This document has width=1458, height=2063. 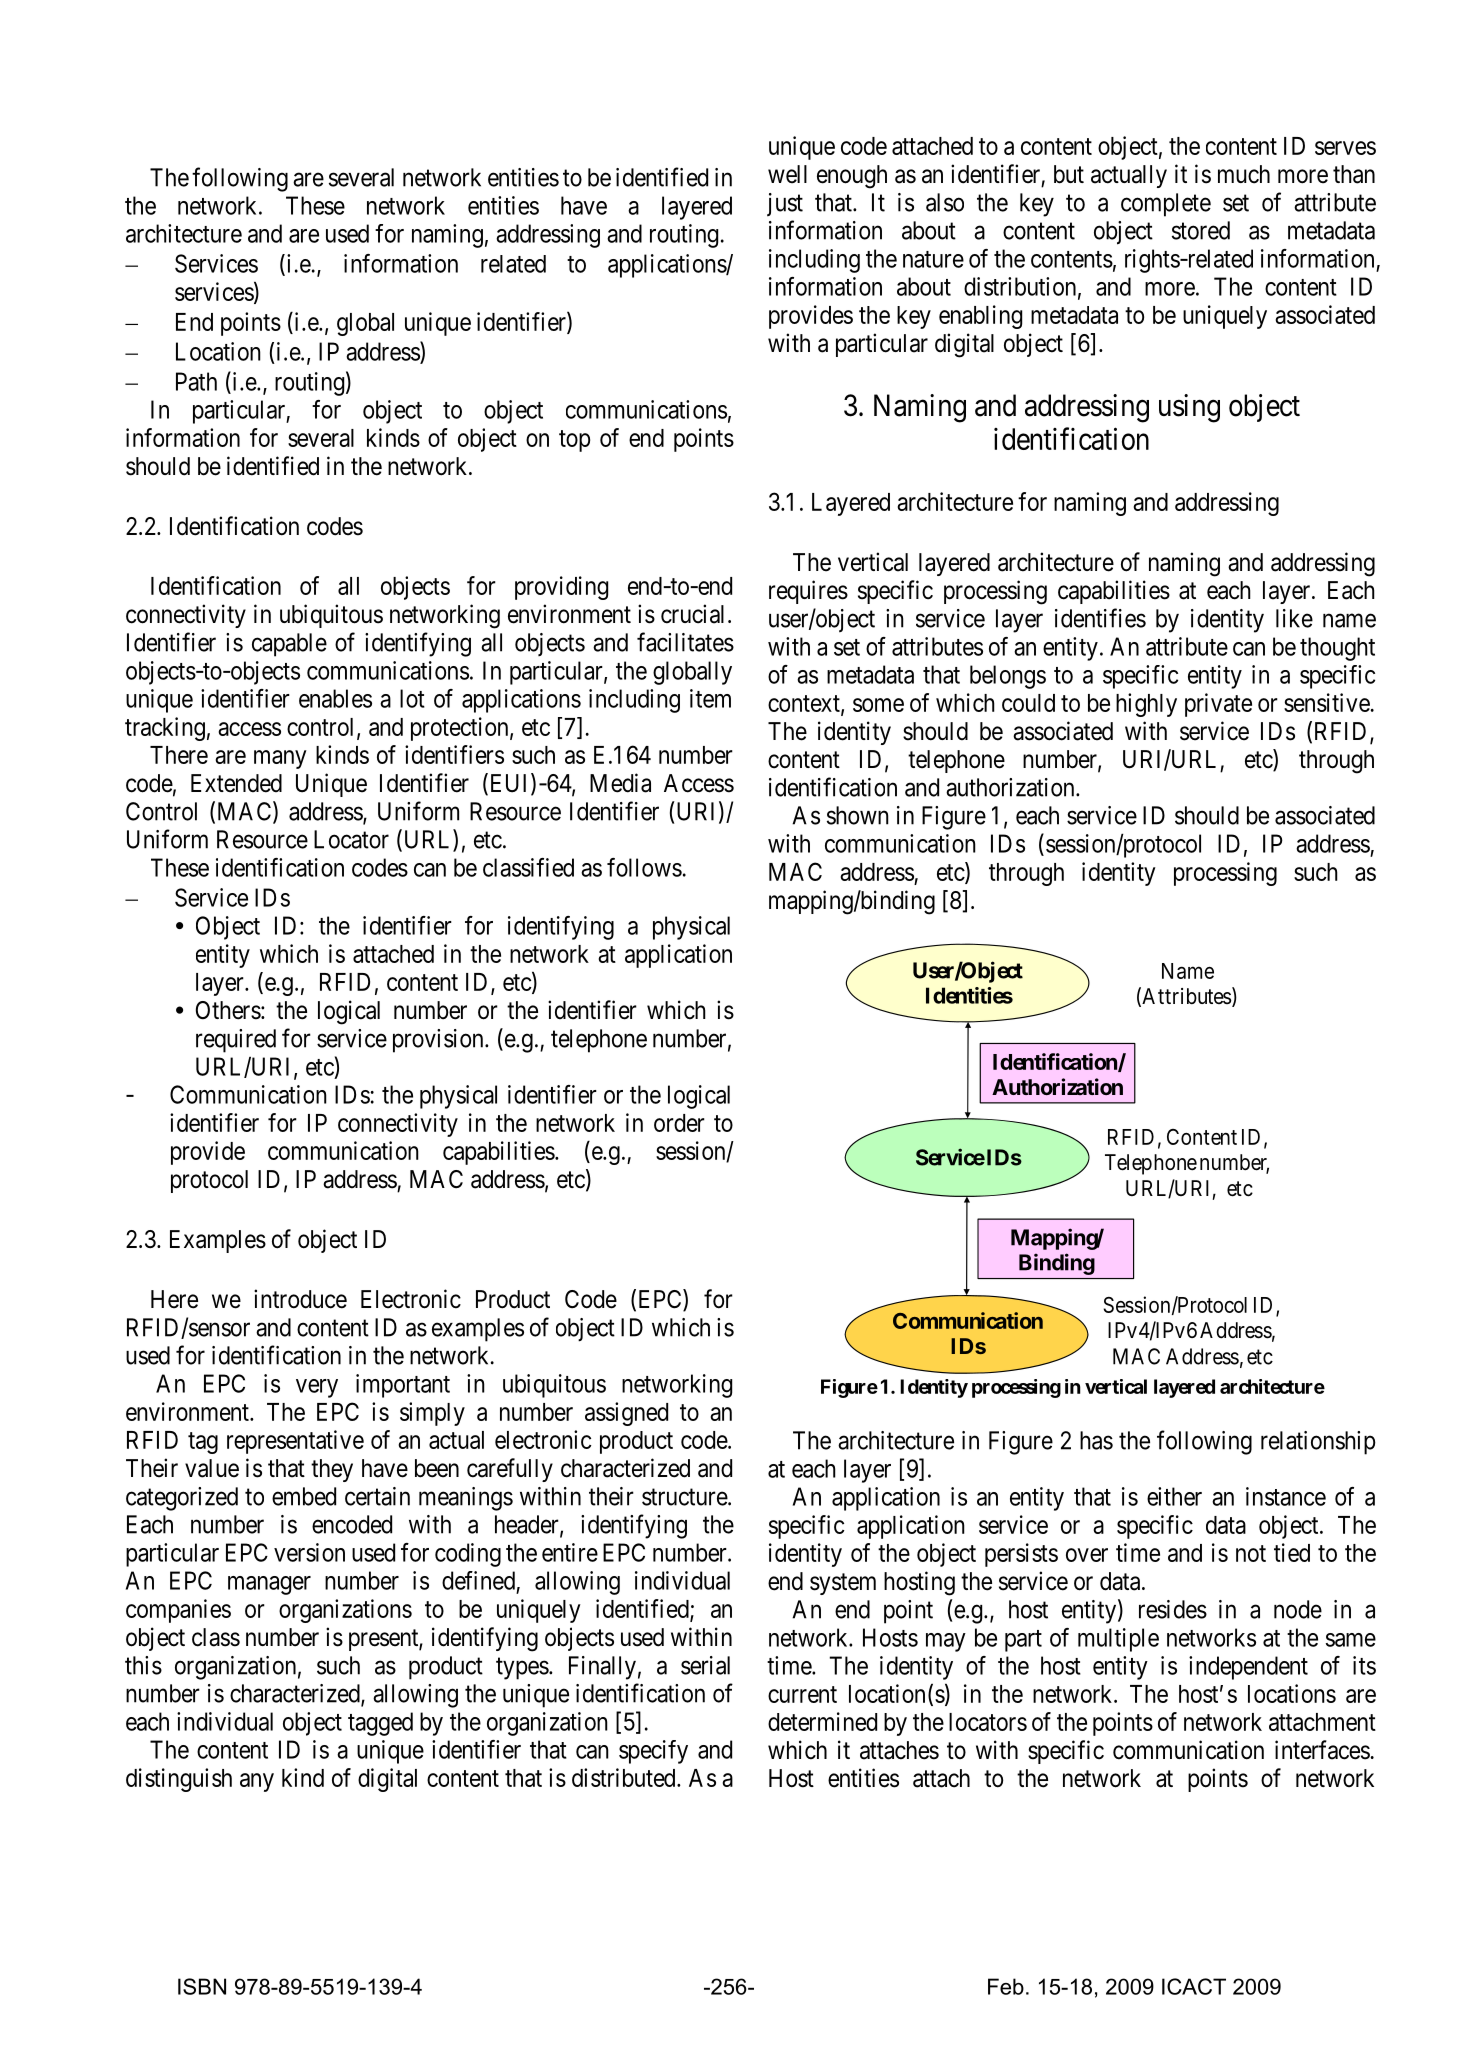 What do you see at coordinates (626, 1414) in the document?
I see `assigned` at bounding box center [626, 1414].
